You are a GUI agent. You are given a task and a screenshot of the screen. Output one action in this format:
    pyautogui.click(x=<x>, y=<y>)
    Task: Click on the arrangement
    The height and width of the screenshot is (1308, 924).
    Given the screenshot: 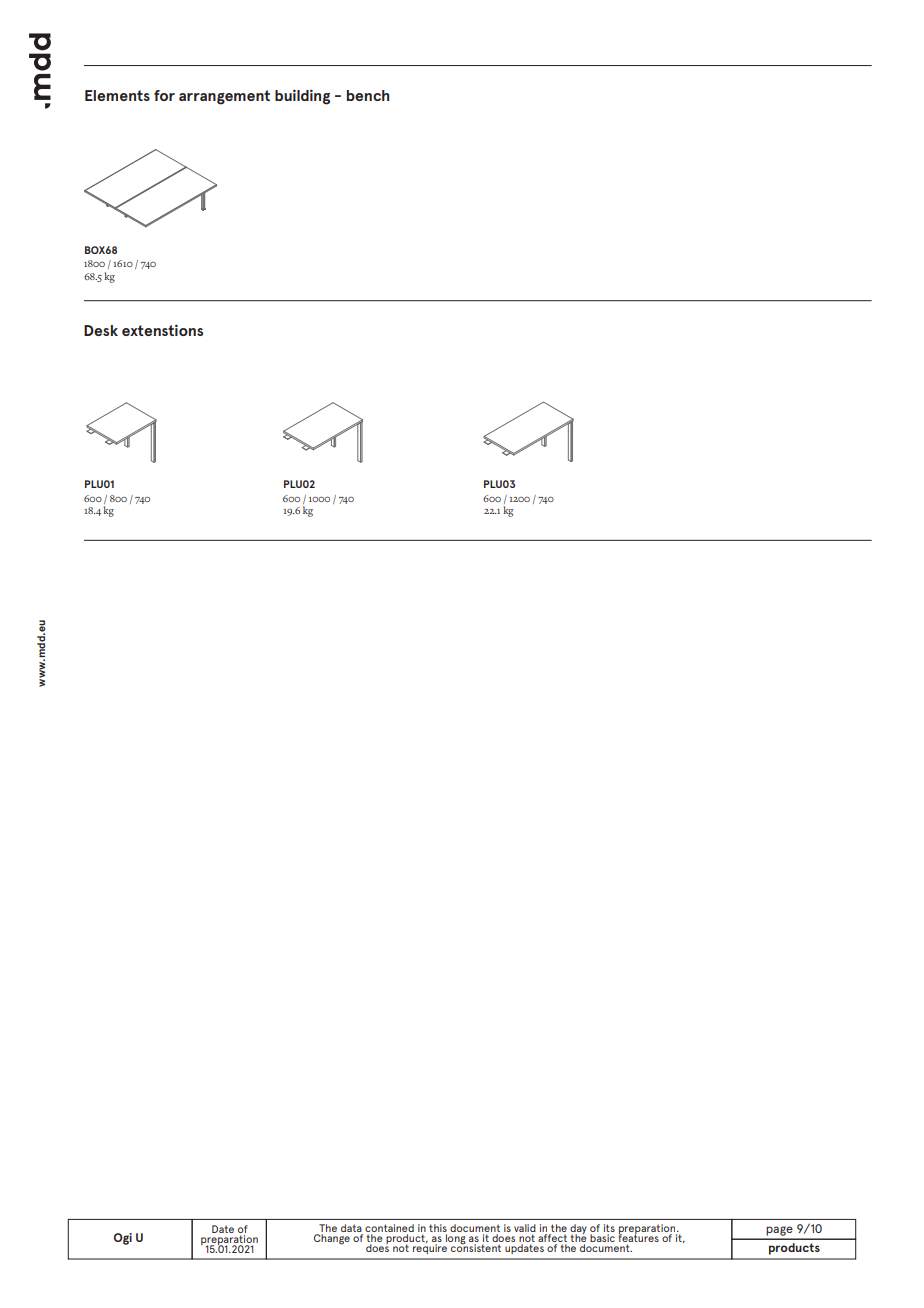 What is the action you would take?
    pyautogui.click(x=224, y=97)
